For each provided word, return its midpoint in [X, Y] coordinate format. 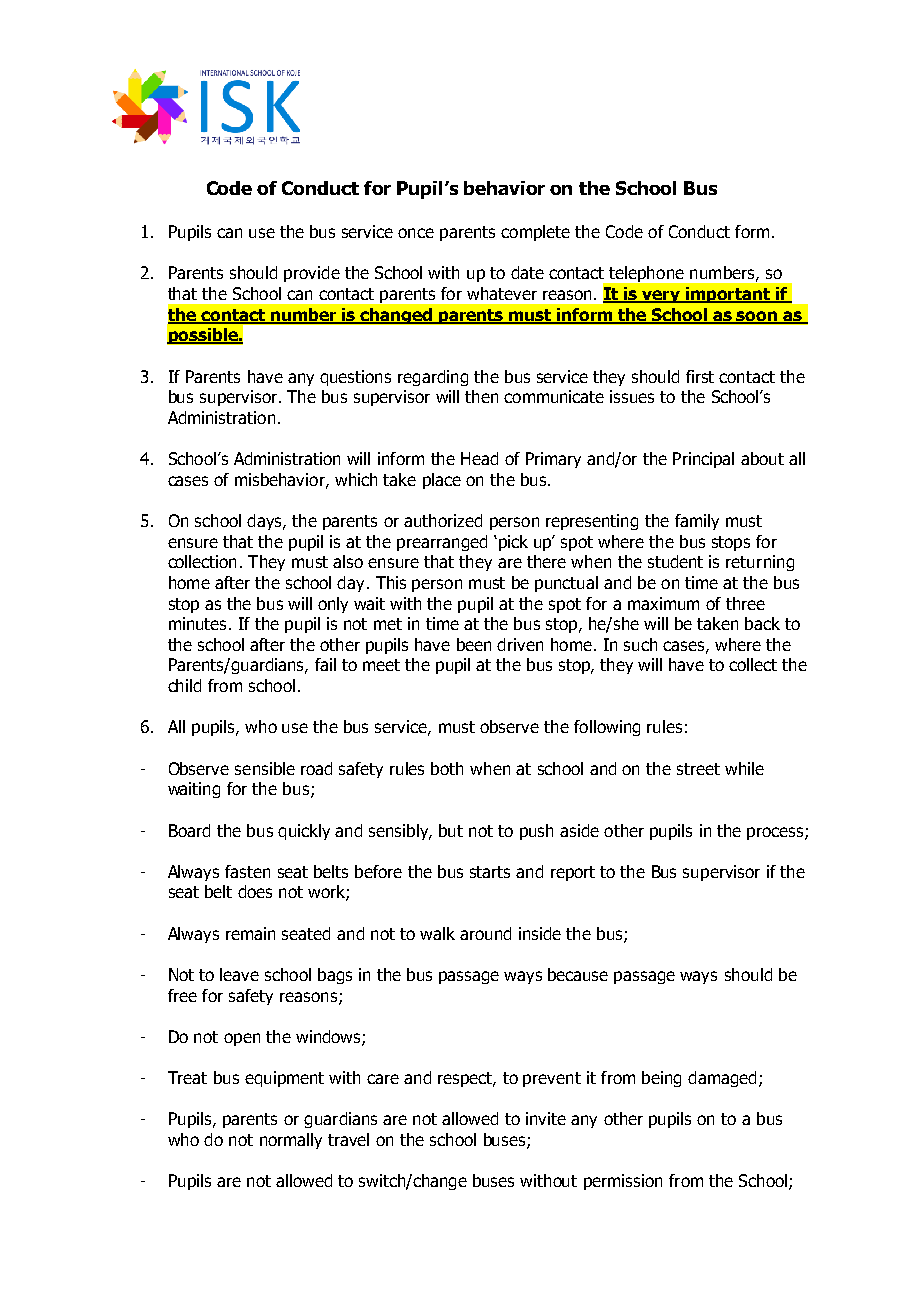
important [728, 295]
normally [291, 1141]
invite [546, 1118]
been [474, 644]
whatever [502, 293]
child [184, 685]
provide [312, 274]
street [698, 769]
